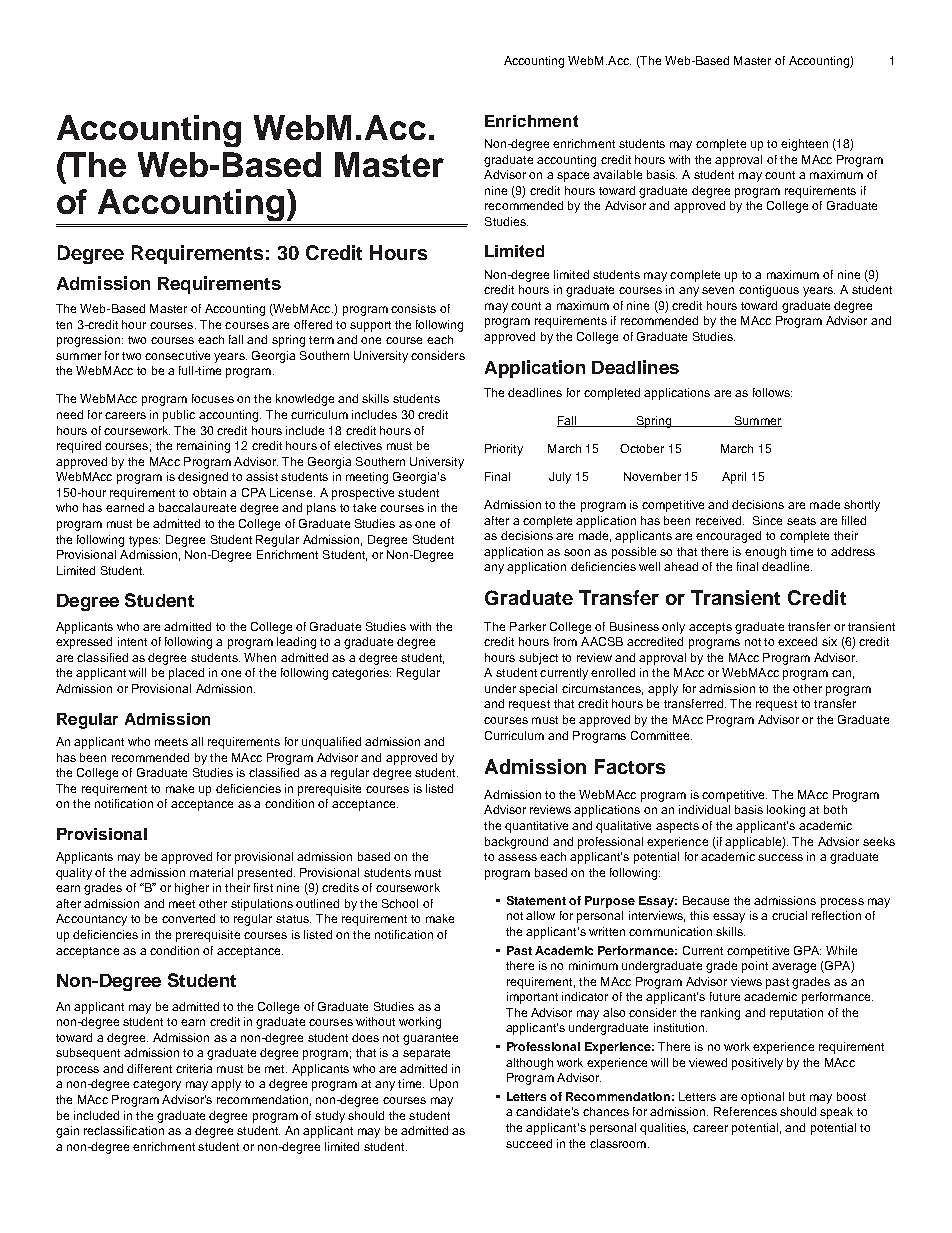  What do you see at coordinates (797, 641) in the image?
I see `exceed` at bounding box center [797, 641].
